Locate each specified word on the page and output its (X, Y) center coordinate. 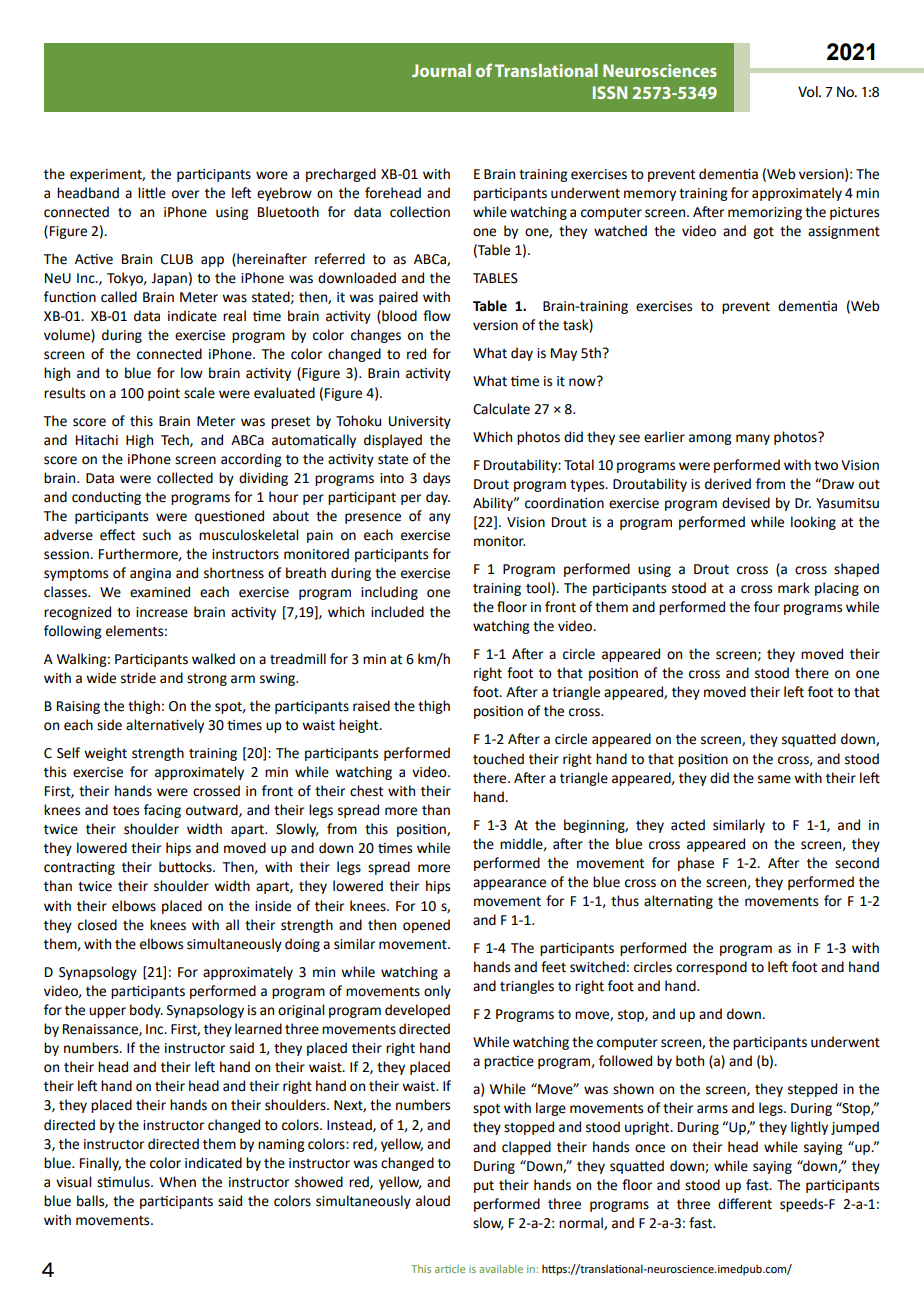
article (450, 1269)
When (177, 1182)
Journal (441, 70)
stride (138, 678)
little (152, 193)
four (767, 607)
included (397, 612)
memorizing (765, 213)
